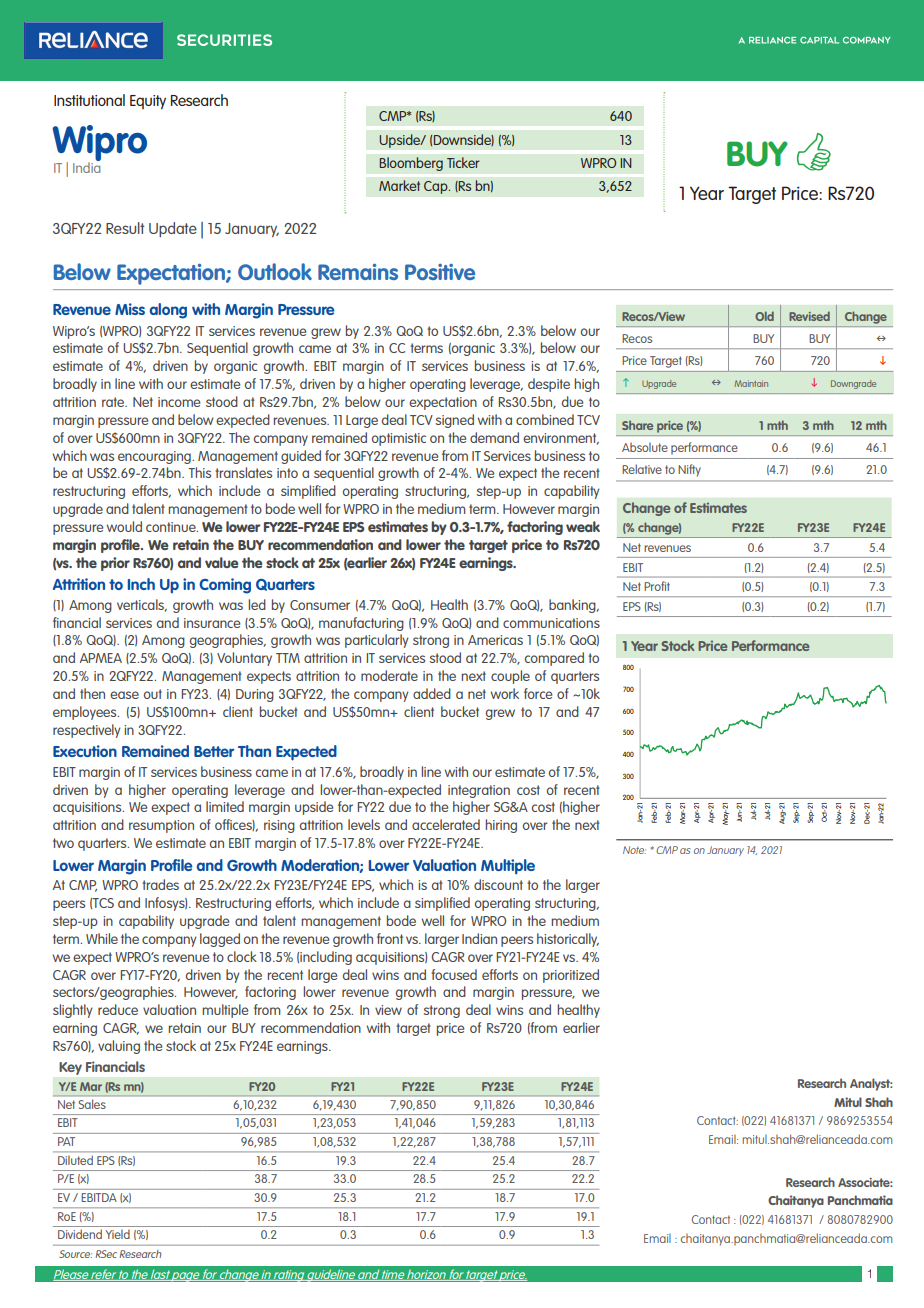 The width and height of the screenshot is (924, 1308). I want to click on couple, so click(510, 677).
